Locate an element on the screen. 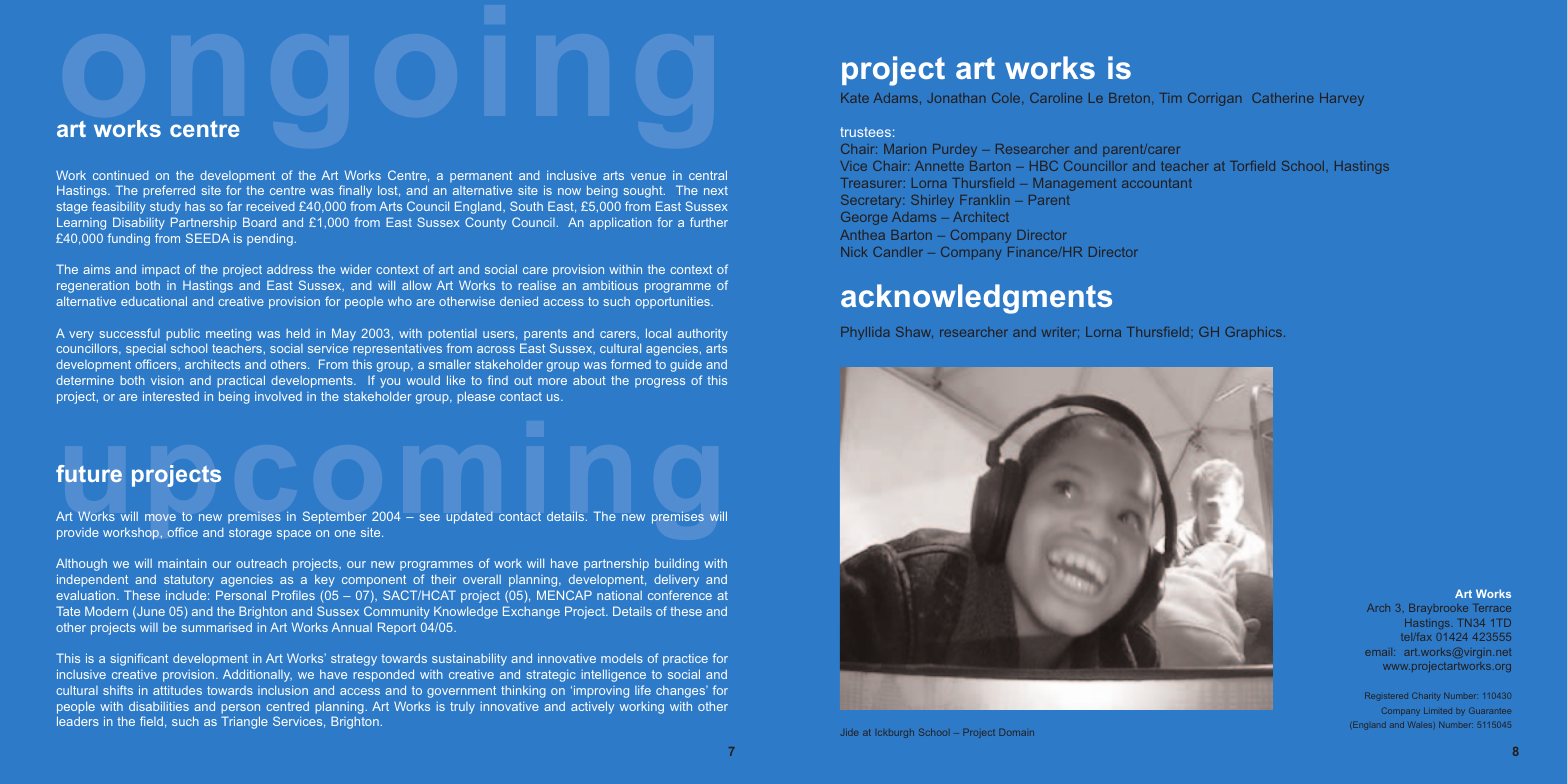 The height and width of the screenshot is (784, 1568). Graphics is located at coordinates (1255, 333).
